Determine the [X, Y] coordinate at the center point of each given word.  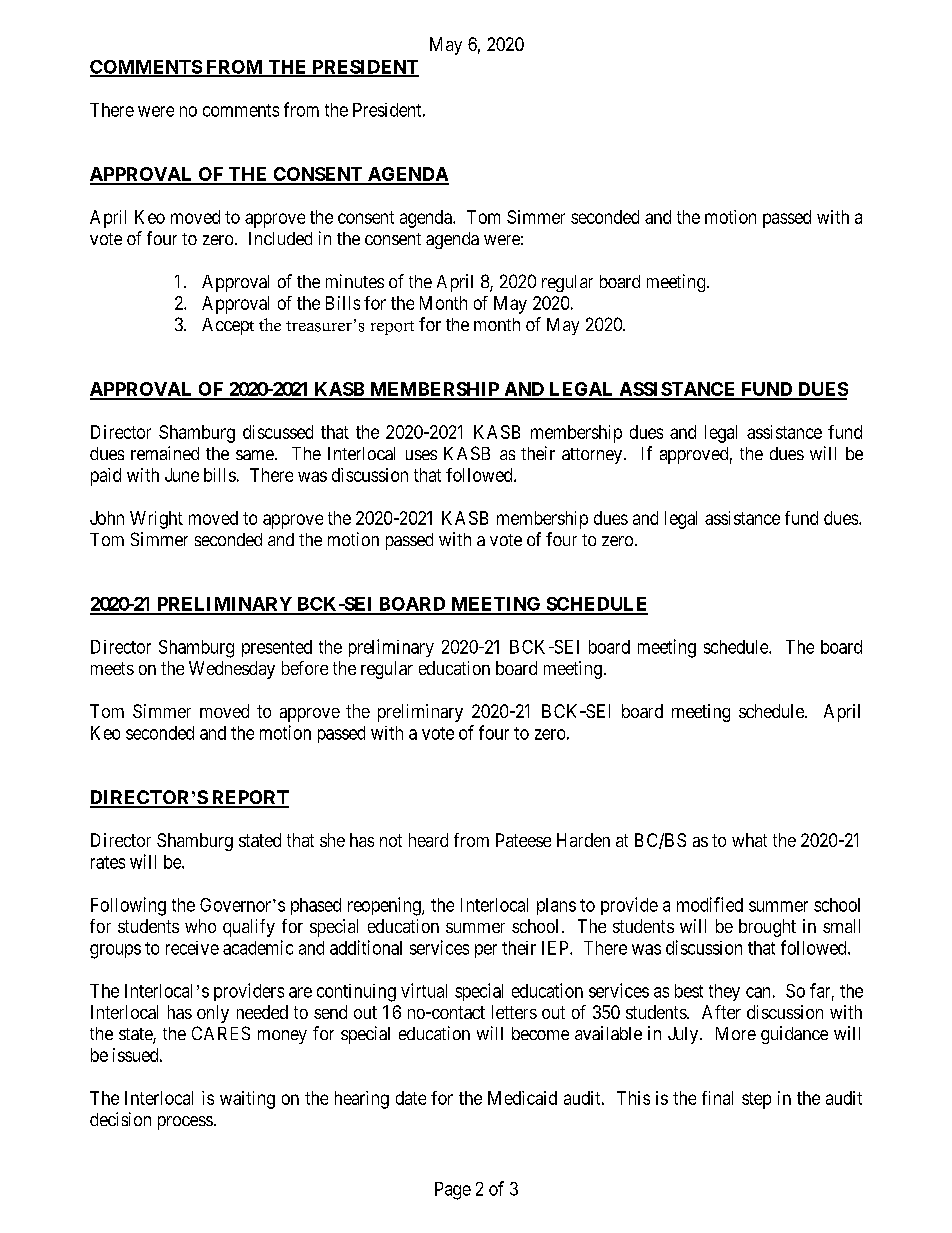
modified [710, 904]
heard [428, 840]
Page [453, 1191]
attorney [593, 456]
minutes [355, 281]
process [185, 1123]
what [749, 840]
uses [421, 455]
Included [280, 238]
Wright [156, 520]
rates [108, 862]
